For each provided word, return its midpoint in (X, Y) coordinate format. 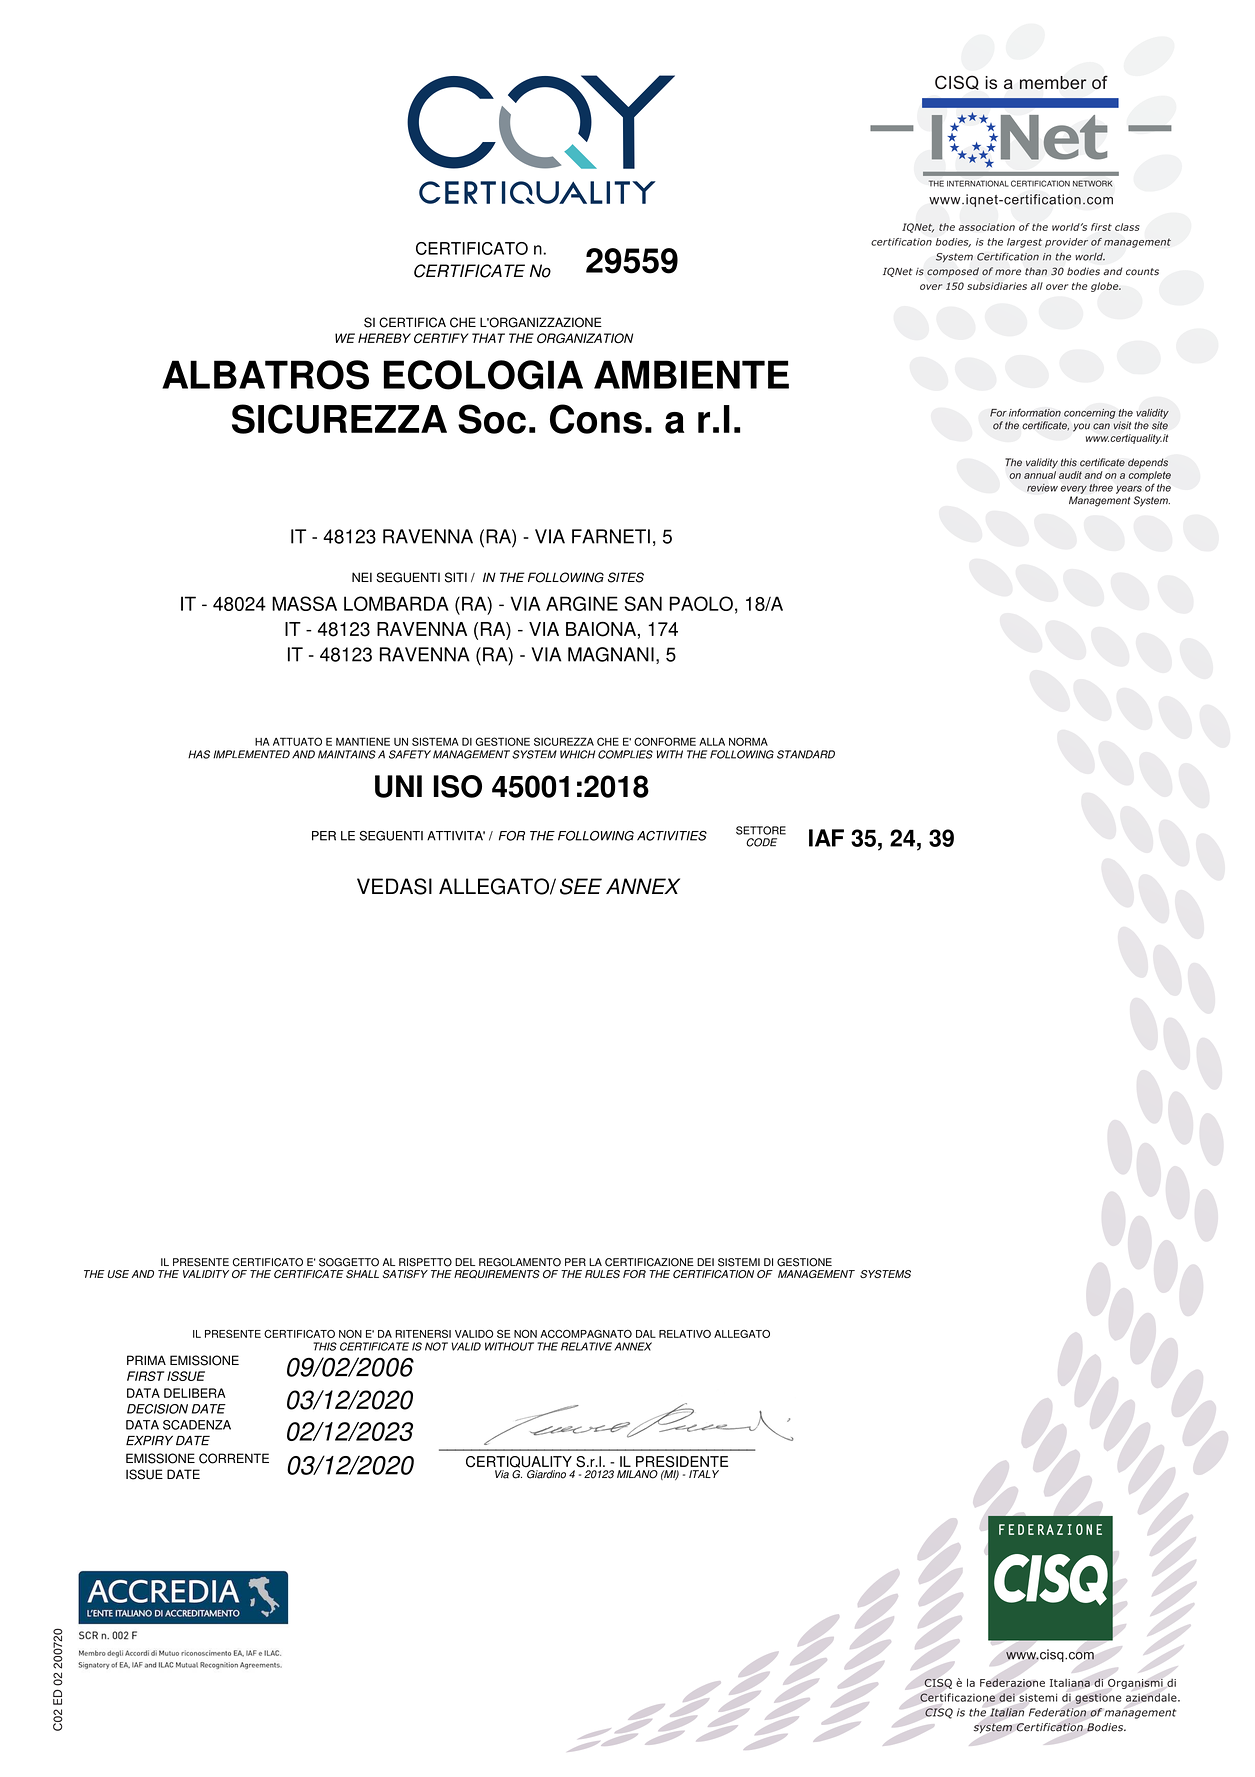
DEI (705, 1262)
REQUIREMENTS (497, 1274)
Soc (492, 419)
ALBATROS (265, 375)
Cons (596, 419)
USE (118, 1274)
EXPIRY (149, 1441)
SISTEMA (435, 741)
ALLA (712, 742)
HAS (199, 754)
